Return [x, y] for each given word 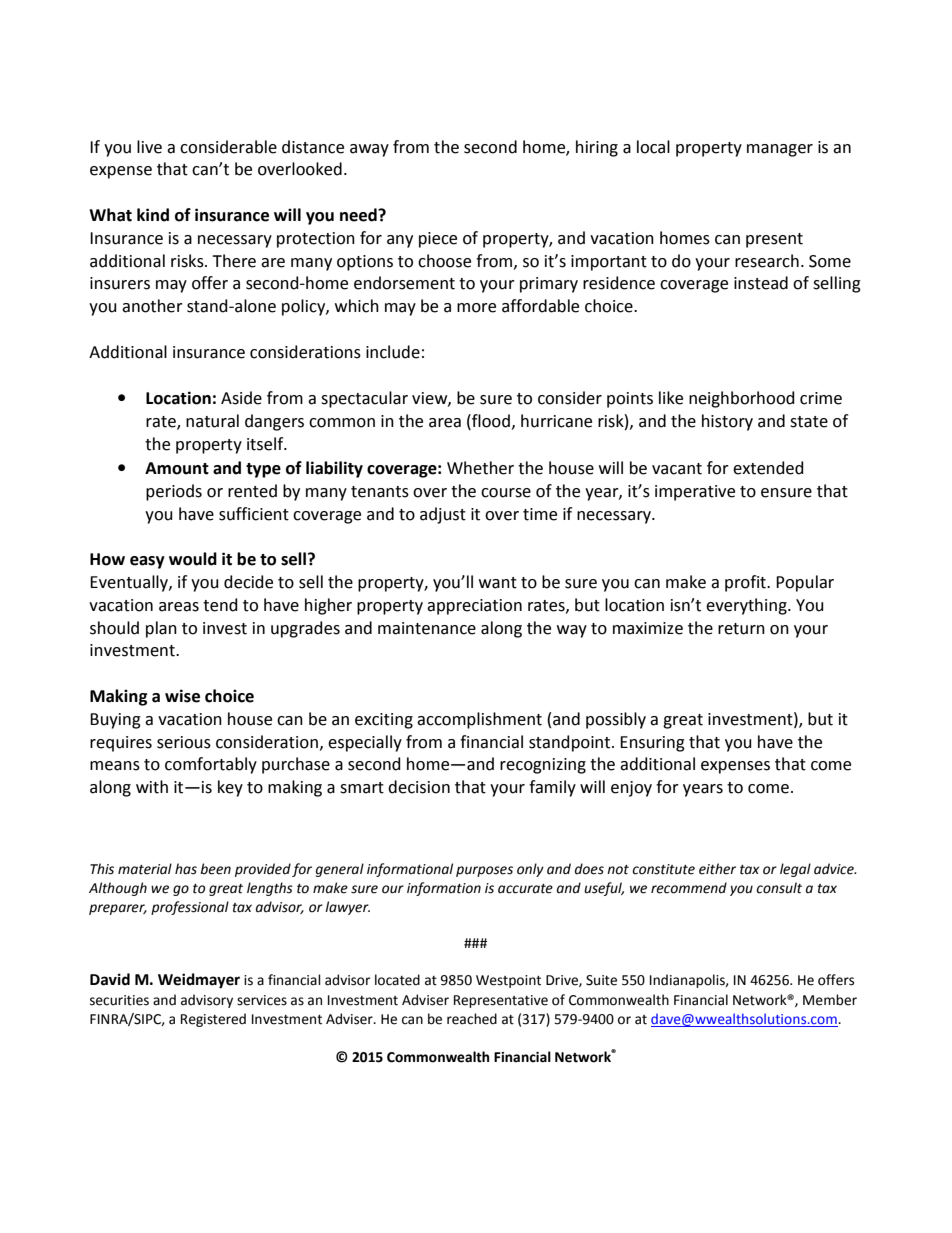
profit [746, 583]
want [498, 583]
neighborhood [742, 399]
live [149, 147]
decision [419, 787]
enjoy [631, 789]
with [152, 787]
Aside [241, 398]
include [393, 352]
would [193, 559]
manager [780, 150]
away [369, 150]
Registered [213, 1020]
